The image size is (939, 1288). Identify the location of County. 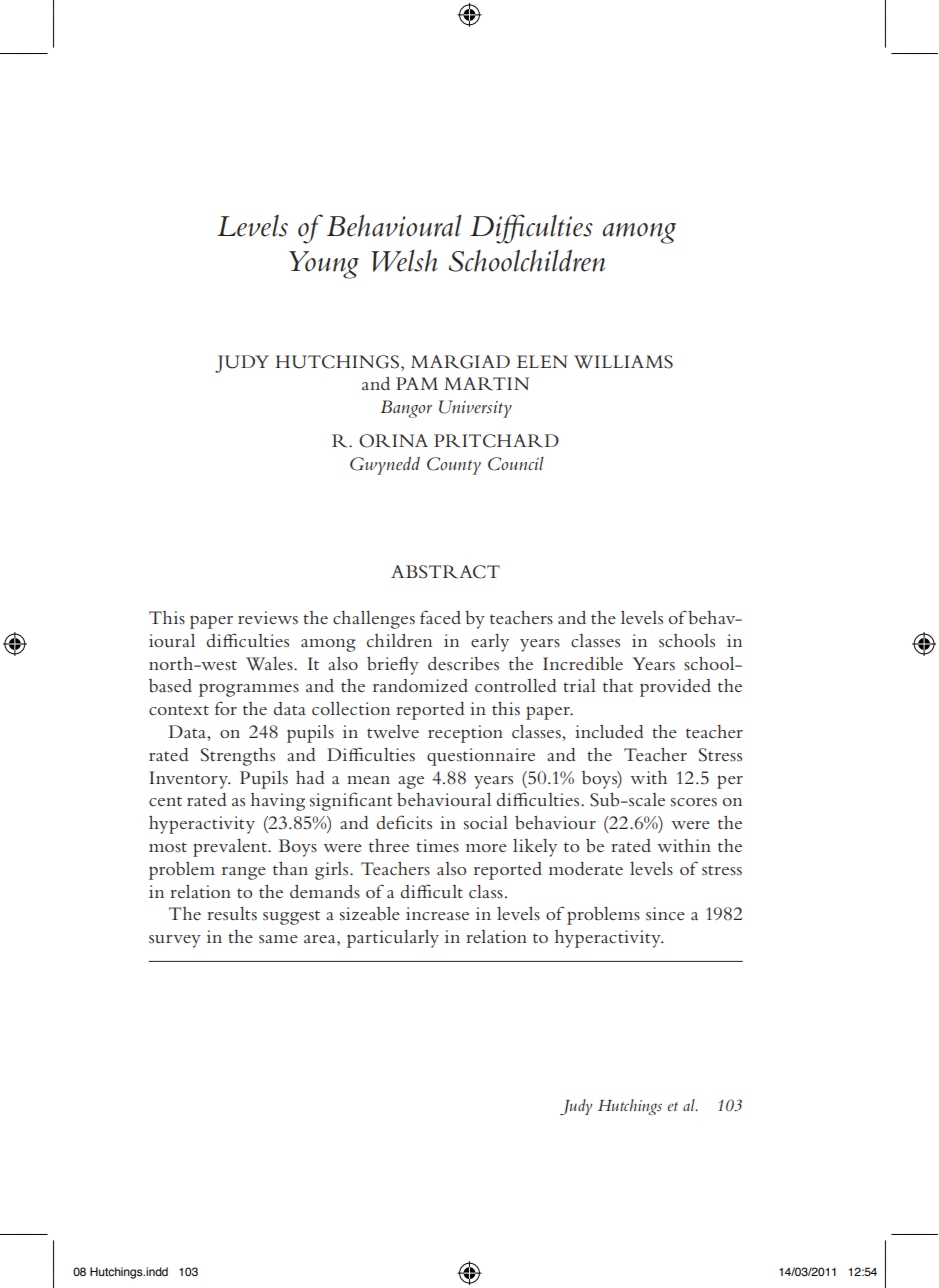
(454, 466).
